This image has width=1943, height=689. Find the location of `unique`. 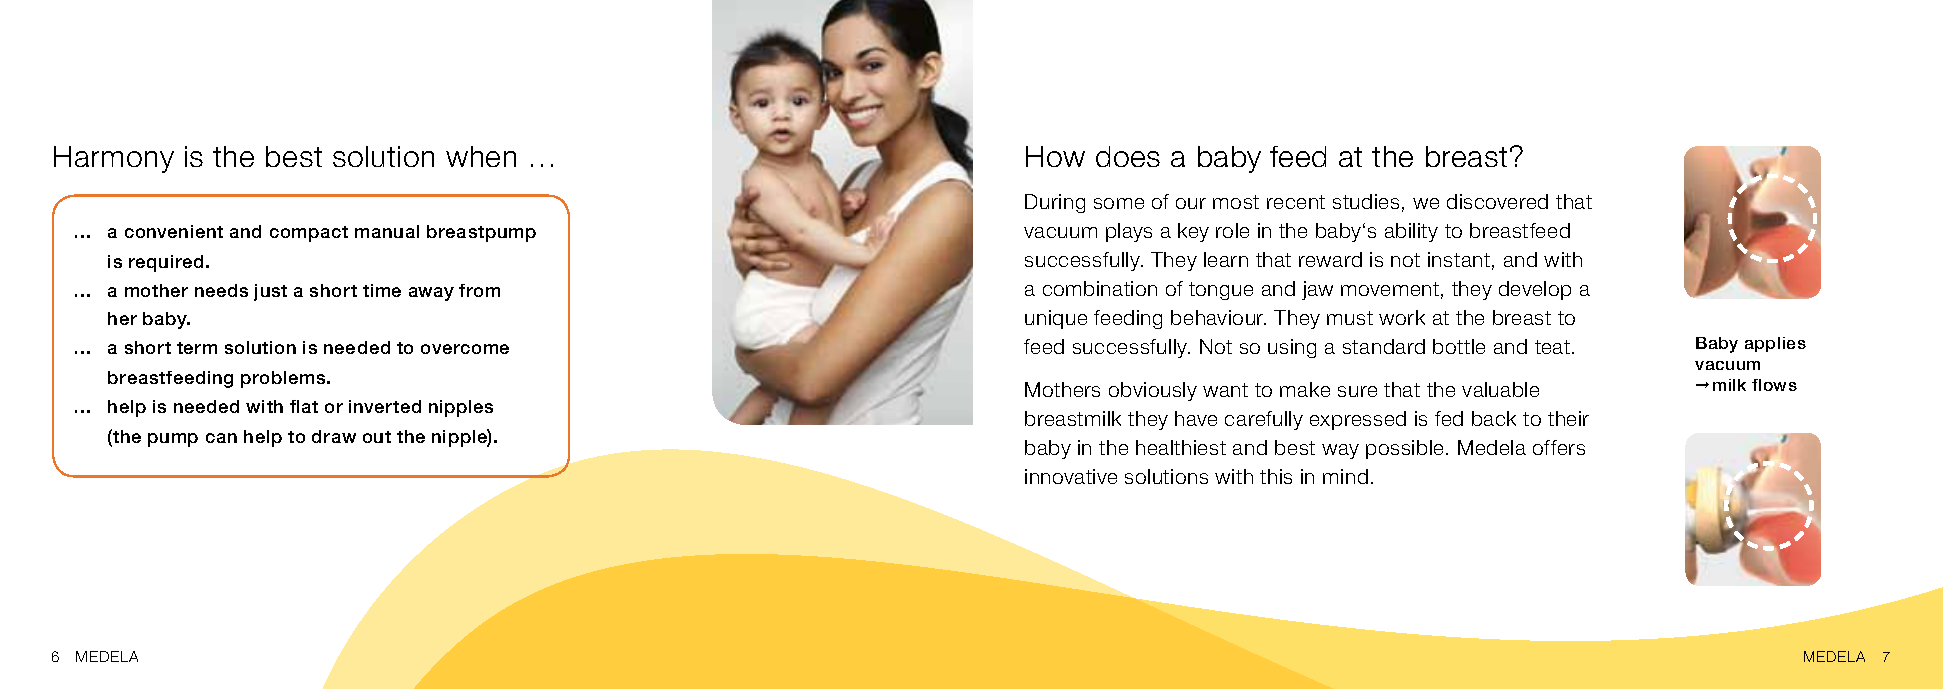

unique is located at coordinates (1056, 319).
